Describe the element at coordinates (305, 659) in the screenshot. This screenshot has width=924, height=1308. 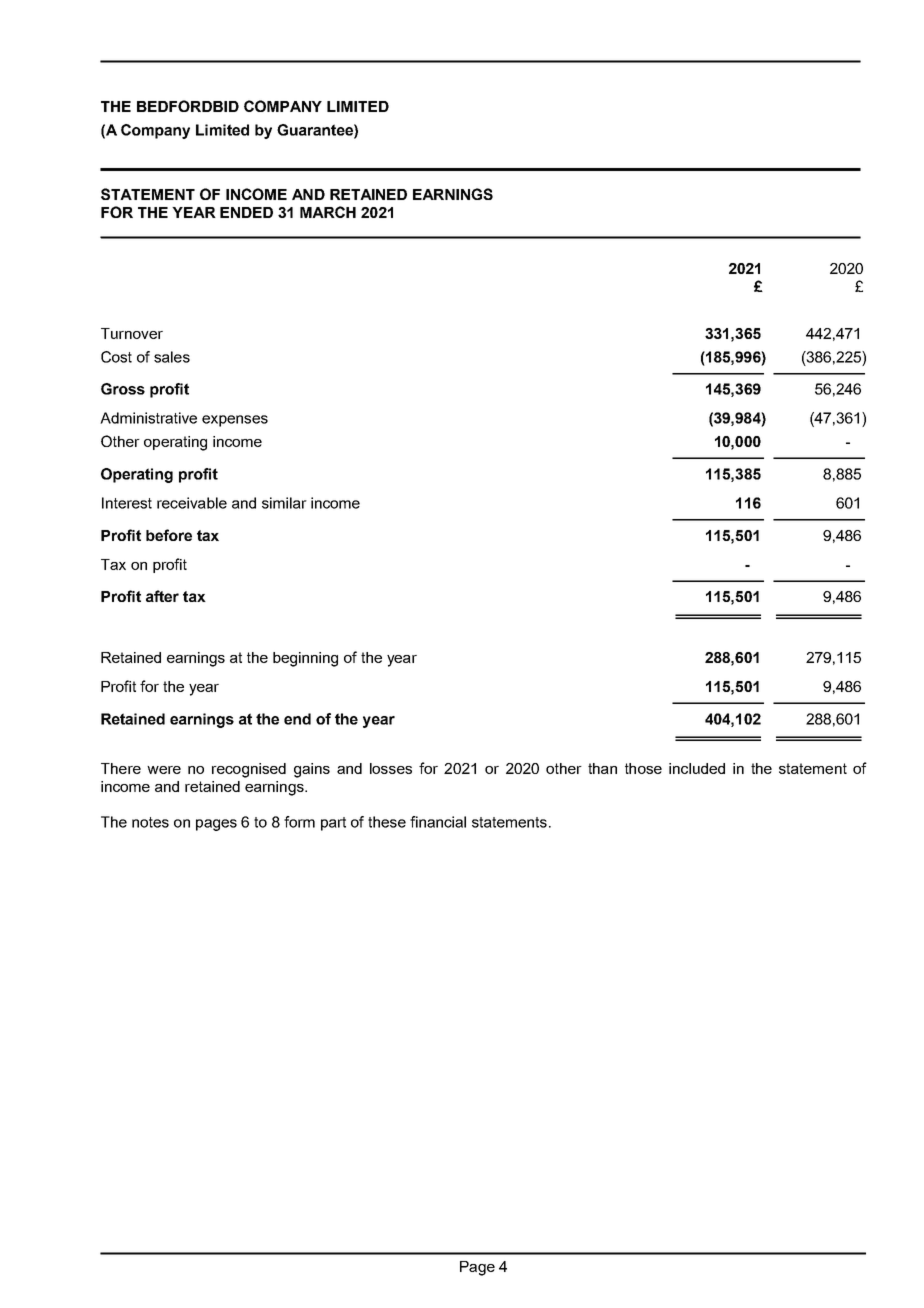
I see `beginning` at that location.
